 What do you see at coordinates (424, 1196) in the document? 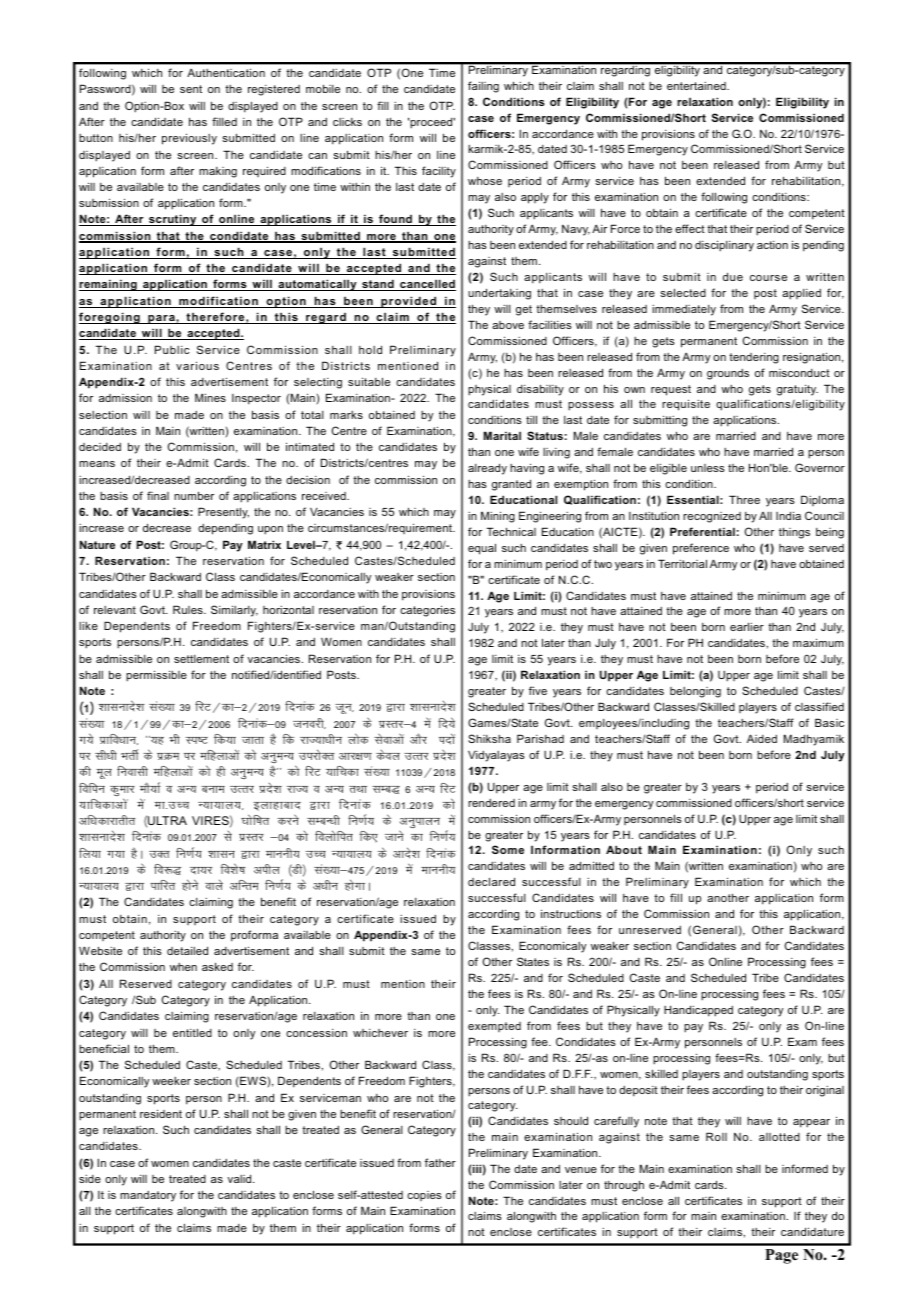
I see `copies` at bounding box center [424, 1196].
